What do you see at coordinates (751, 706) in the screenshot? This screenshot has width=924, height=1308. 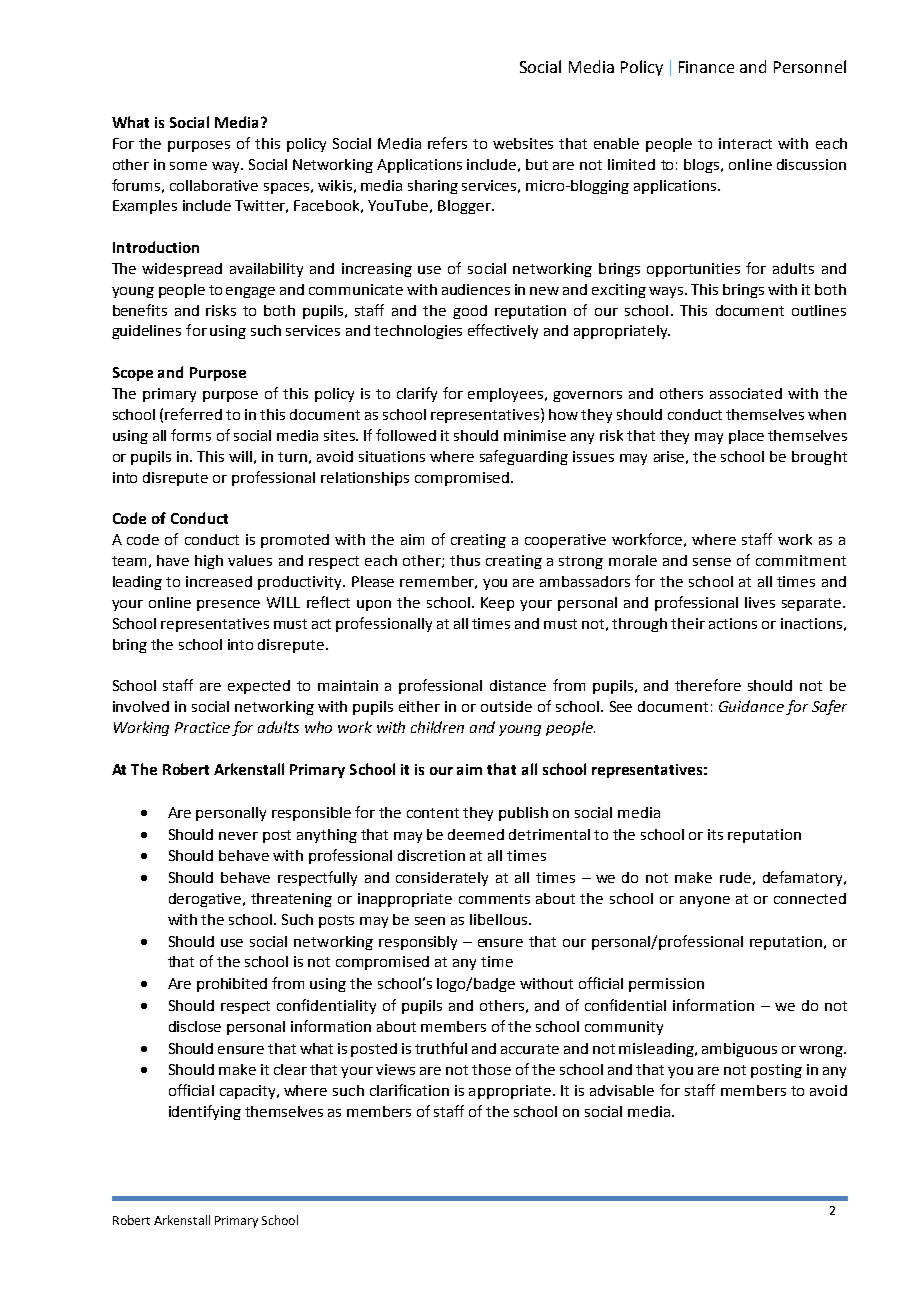 I see `Guidance` at bounding box center [751, 706].
